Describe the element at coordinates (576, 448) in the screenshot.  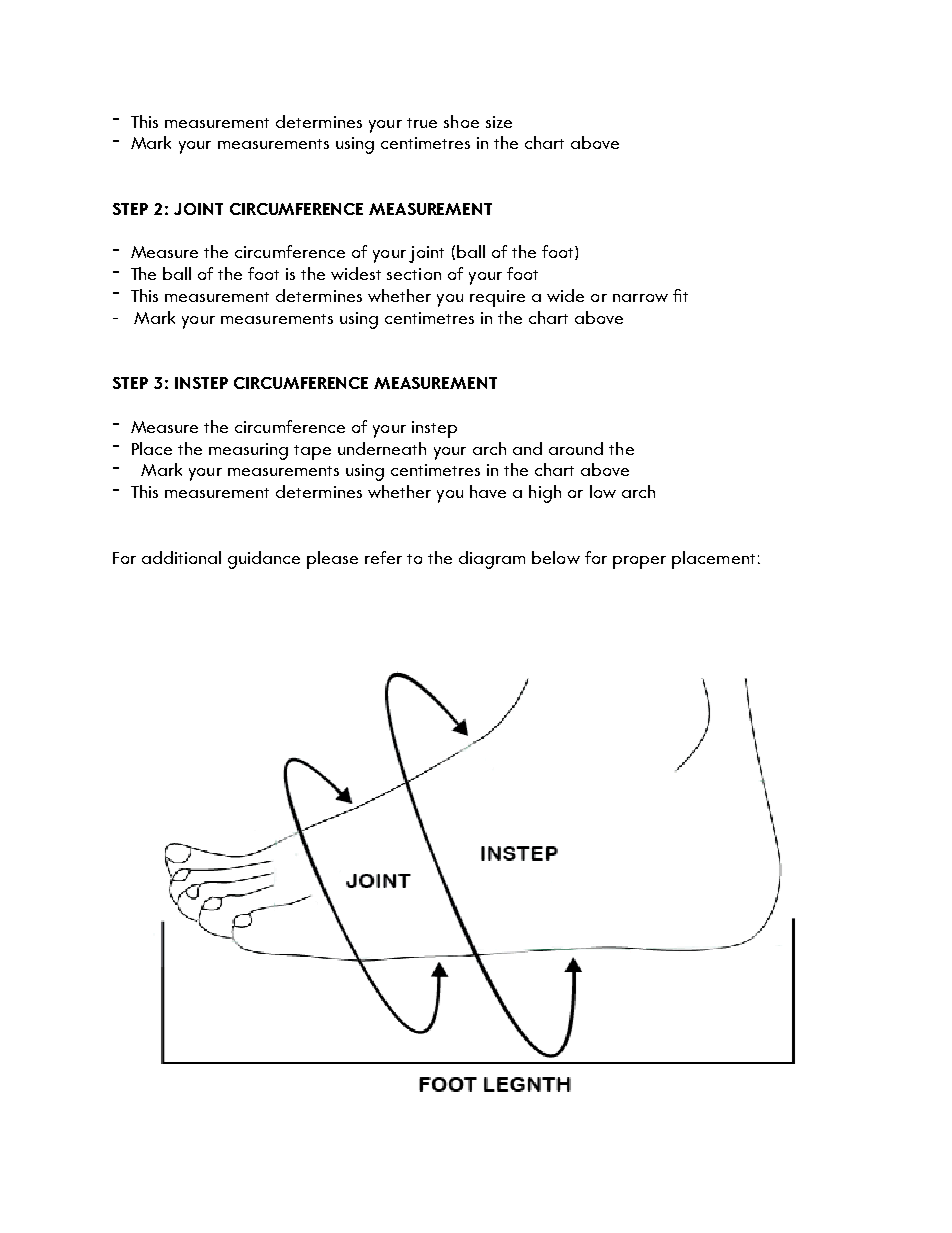
I see `around` at that location.
